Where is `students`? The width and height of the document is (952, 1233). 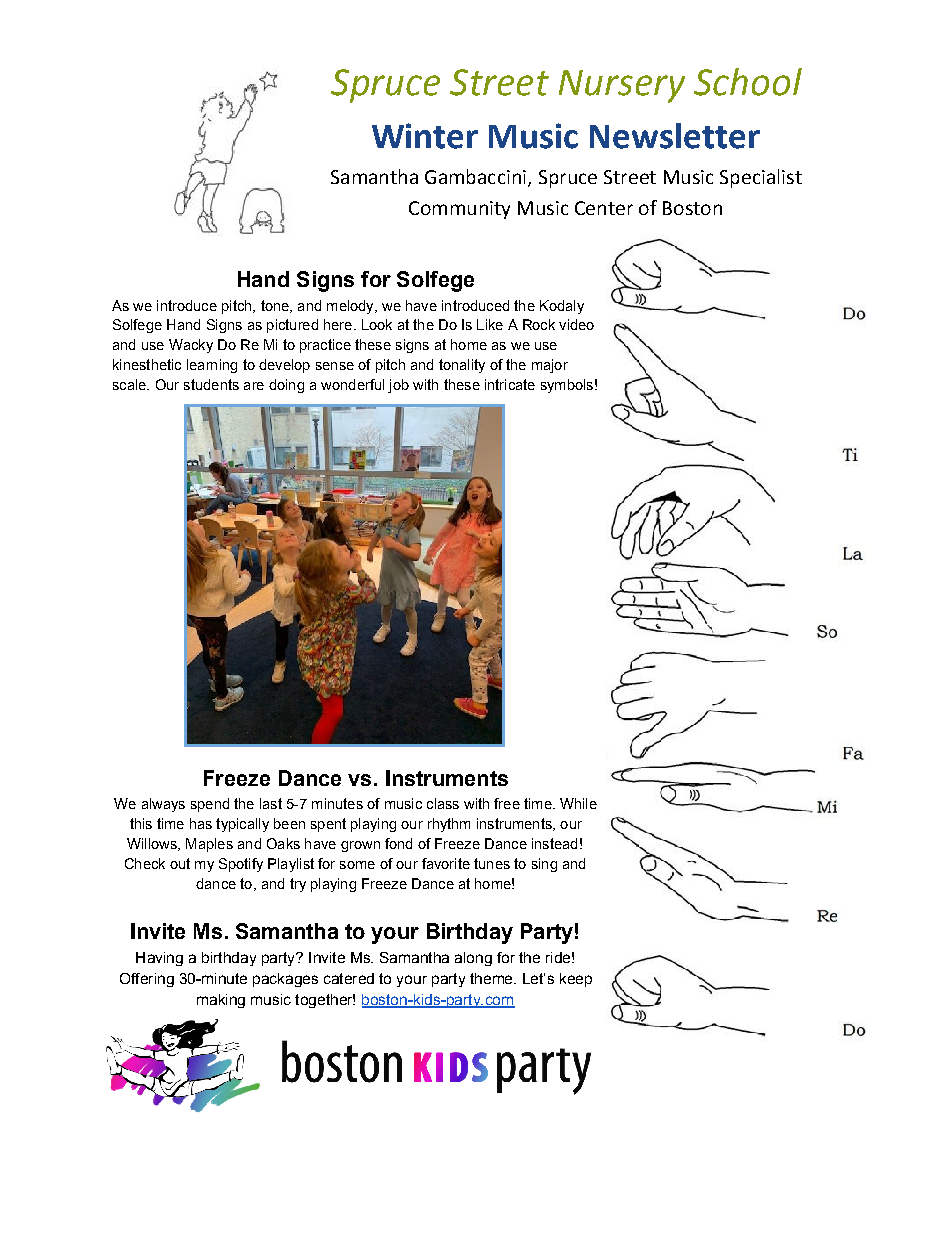
students is located at coordinates (211, 384).
